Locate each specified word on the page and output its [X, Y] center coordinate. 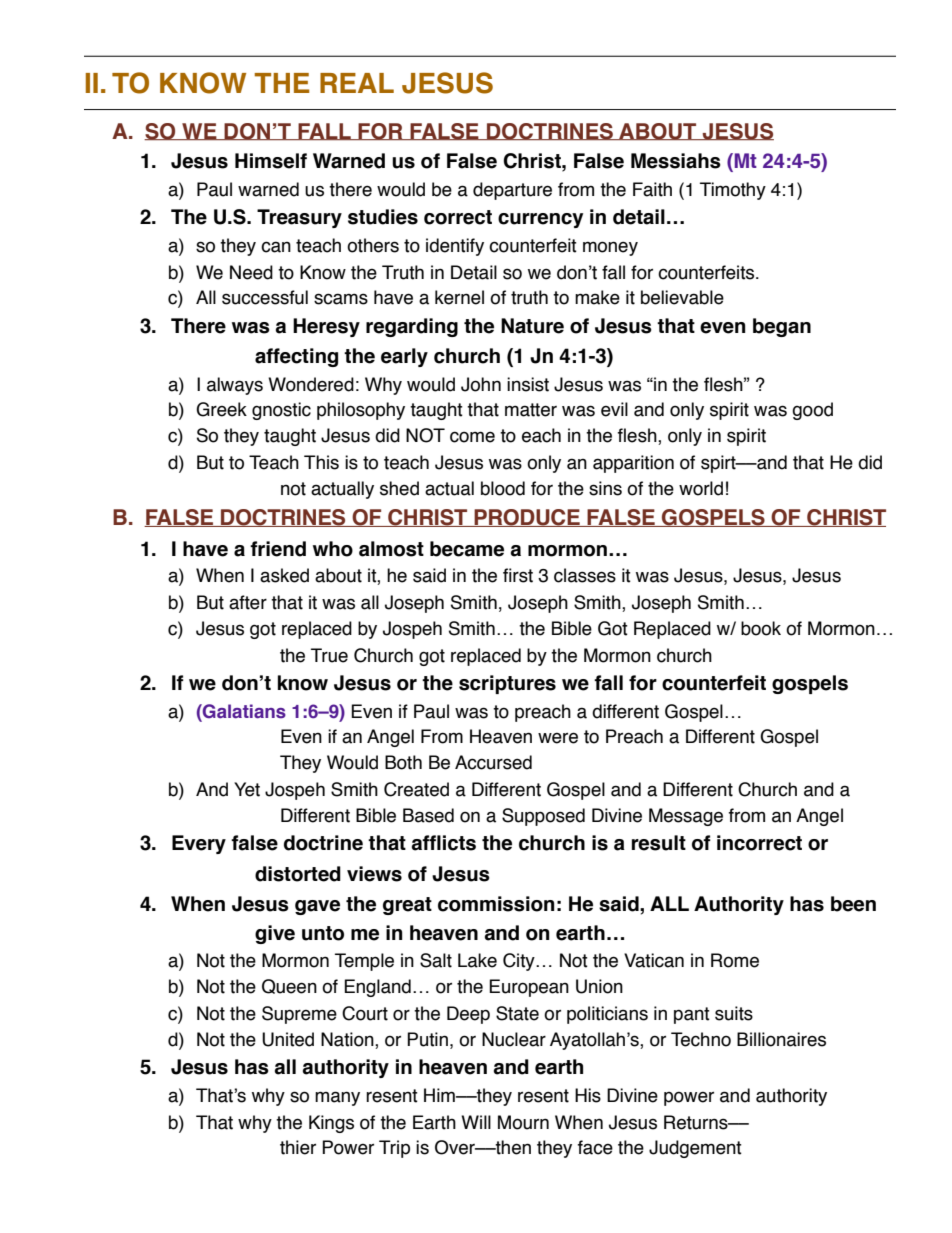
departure [512, 191]
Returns [697, 1122]
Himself [271, 161]
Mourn [523, 1122]
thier [298, 1147]
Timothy [733, 191]
